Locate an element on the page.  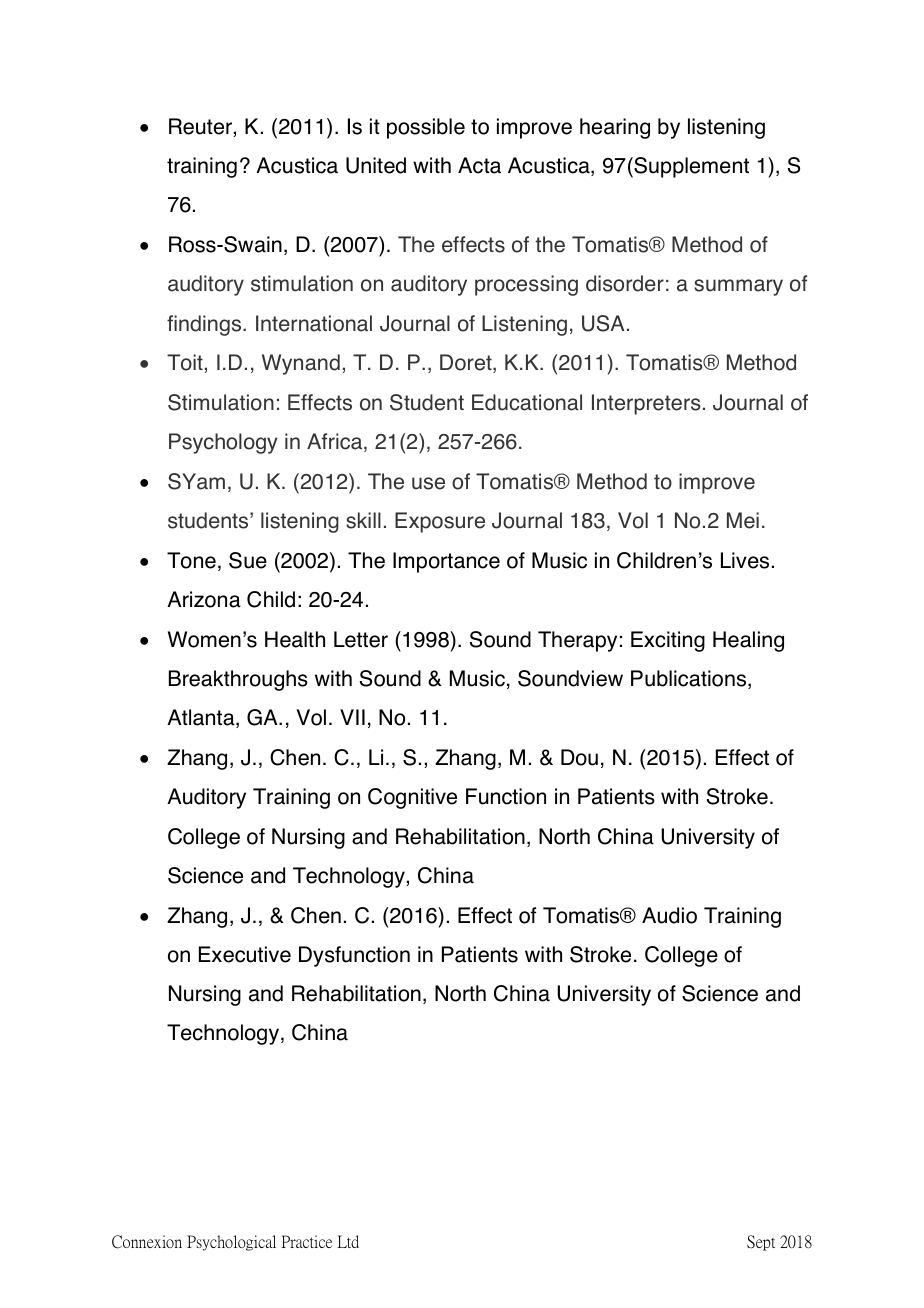
Ltd is located at coordinates (348, 1241).
